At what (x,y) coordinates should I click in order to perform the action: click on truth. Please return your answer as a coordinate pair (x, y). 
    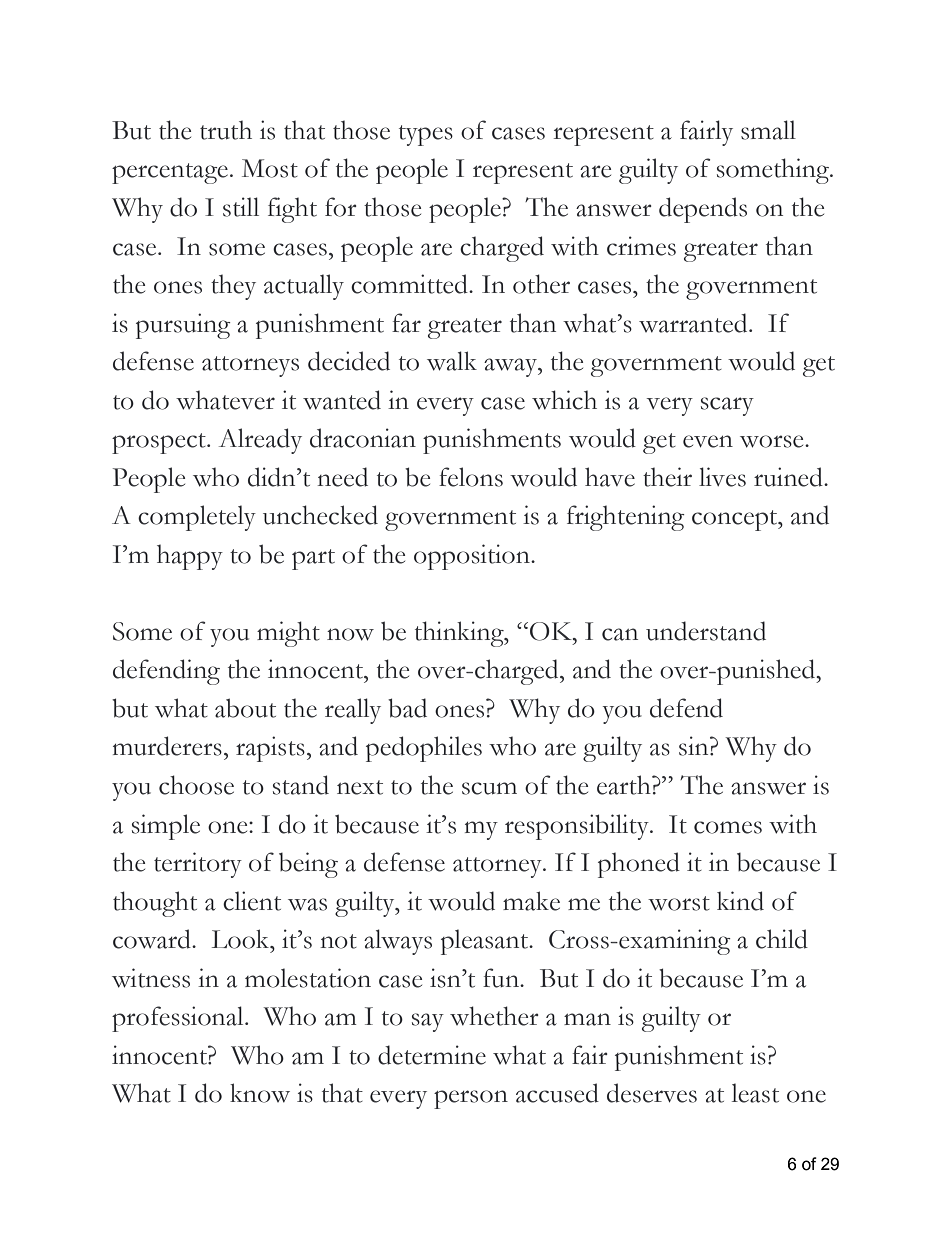
    Looking at the image, I should click on (226, 130).
